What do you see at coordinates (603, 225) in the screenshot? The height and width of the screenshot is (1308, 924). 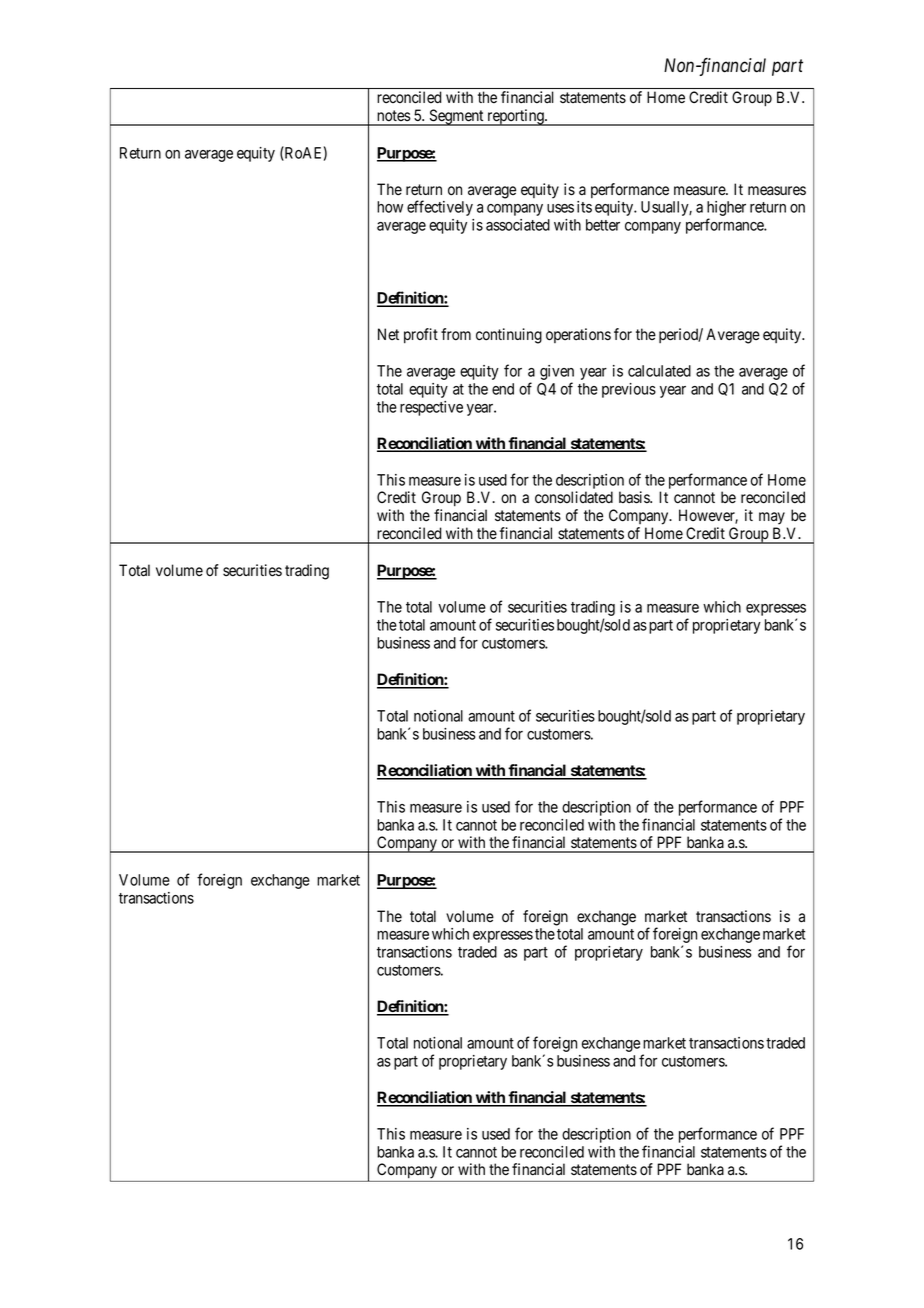 I see `better` at bounding box center [603, 225].
